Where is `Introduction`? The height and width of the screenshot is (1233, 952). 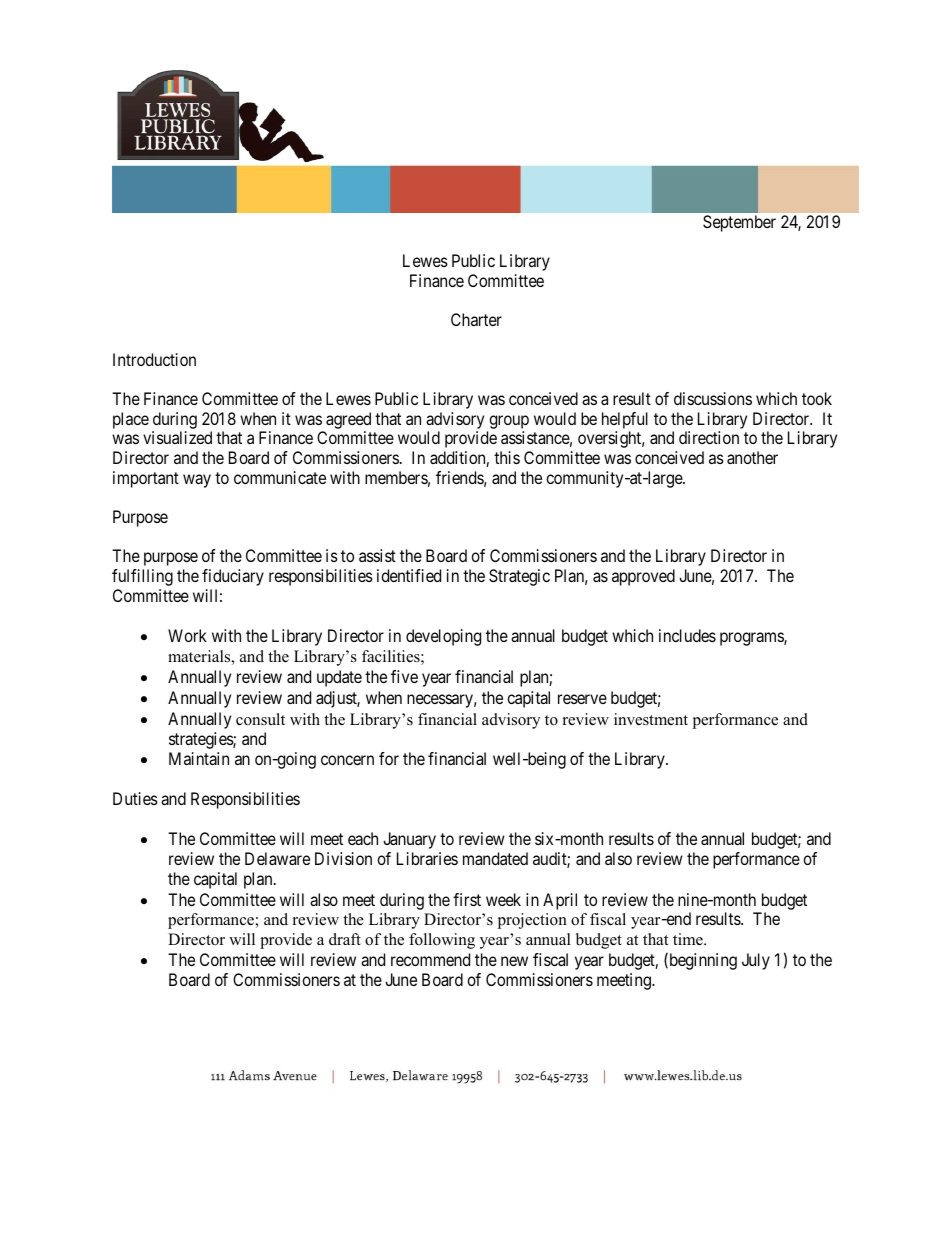 Introduction is located at coordinates (154, 359).
